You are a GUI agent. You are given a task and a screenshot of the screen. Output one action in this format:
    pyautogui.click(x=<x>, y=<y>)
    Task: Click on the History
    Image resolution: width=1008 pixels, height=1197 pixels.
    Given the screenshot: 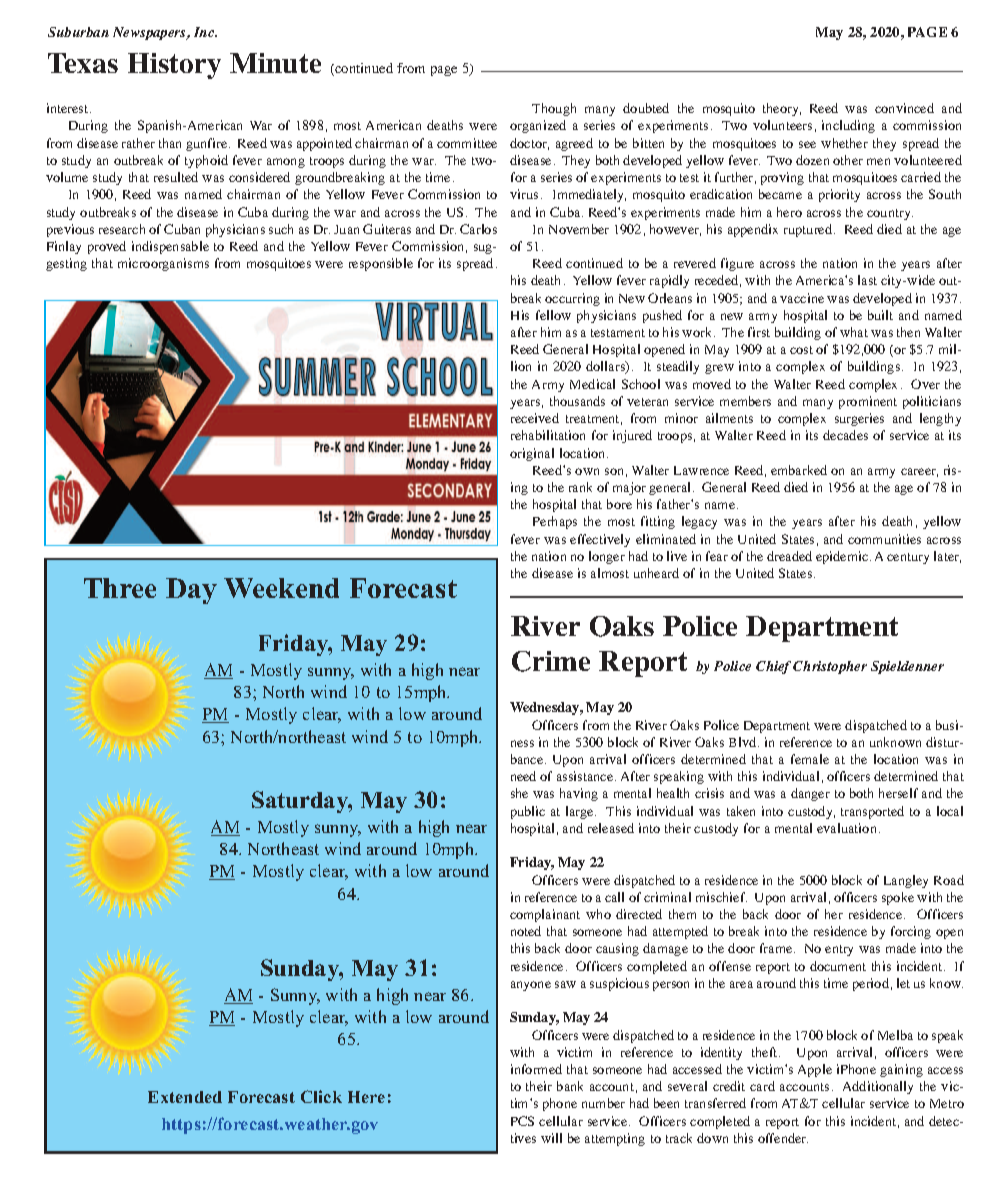 What is the action you would take?
    pyautogui.click(x=174, y=66)
